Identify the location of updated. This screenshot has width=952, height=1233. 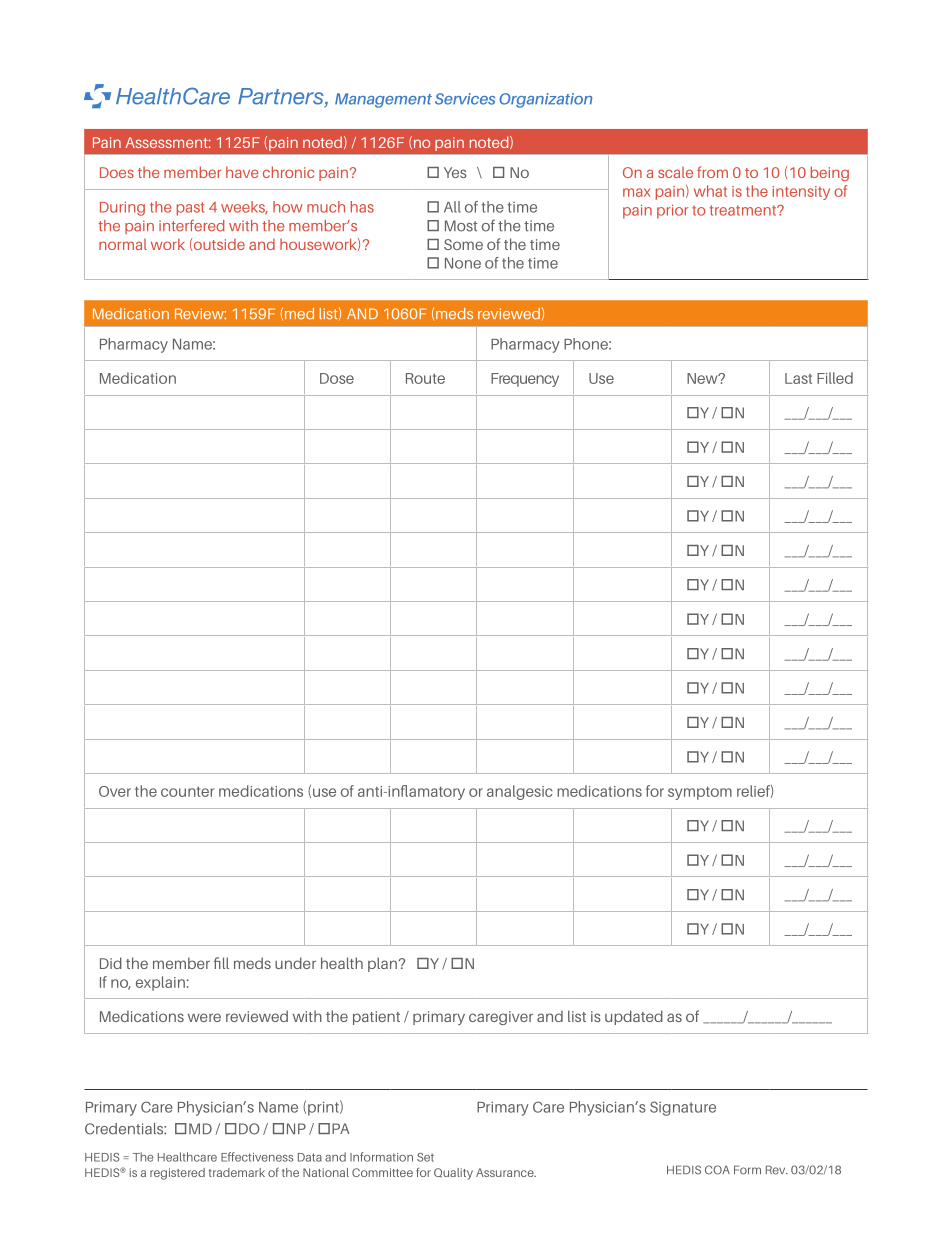
(634, 1017).
